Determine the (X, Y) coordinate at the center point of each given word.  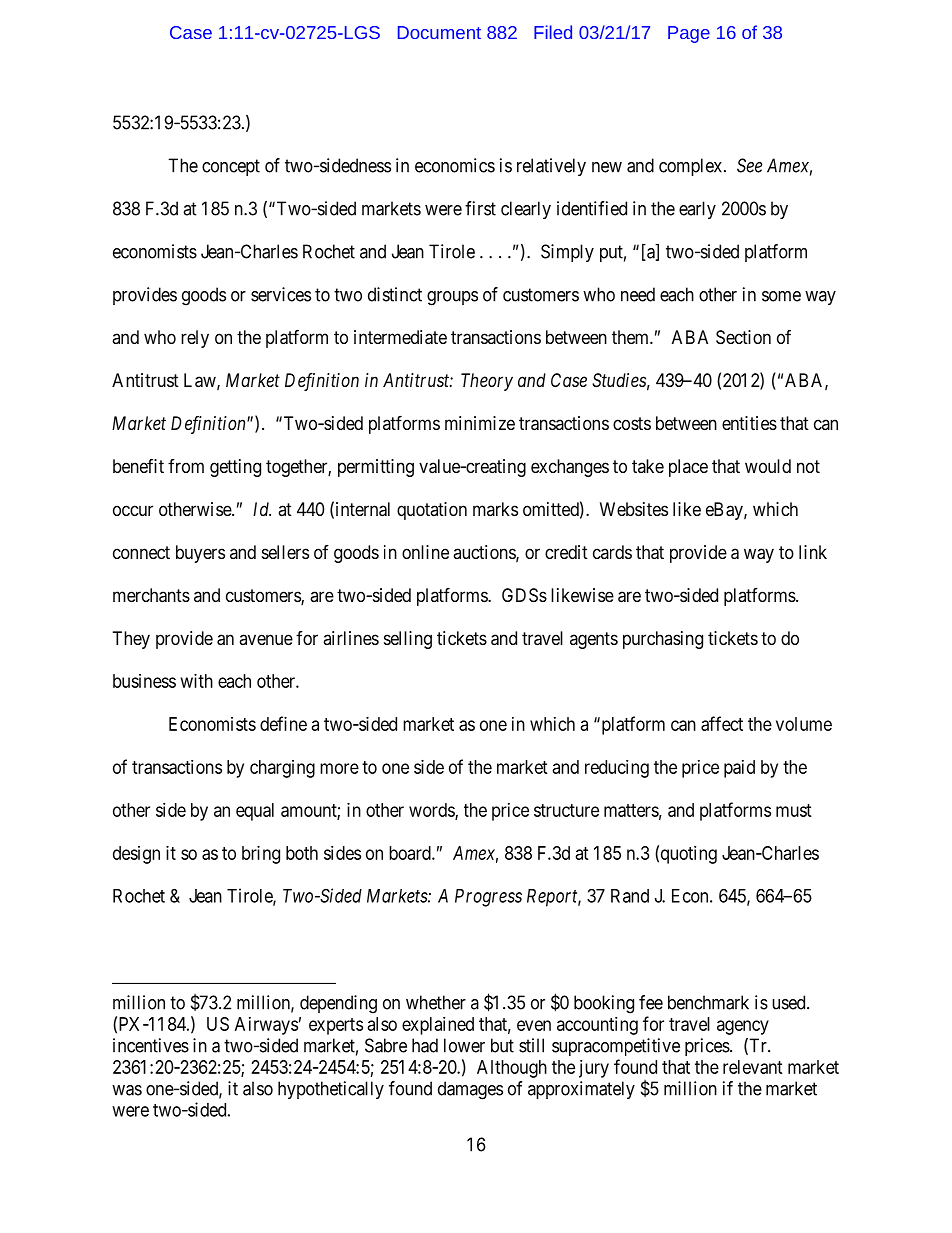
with (197, 681)
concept (231, 167)
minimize (480, 423)
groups (452, 298)
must (794, 810)
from (186, 466)
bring (261, 855)
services (281, 294)
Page (689, 34)
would (768, 466)
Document (439, 32)
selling (408, 640)
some (781, 296)
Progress (488, 898)
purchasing (663, 640)
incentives (151, 1045)
